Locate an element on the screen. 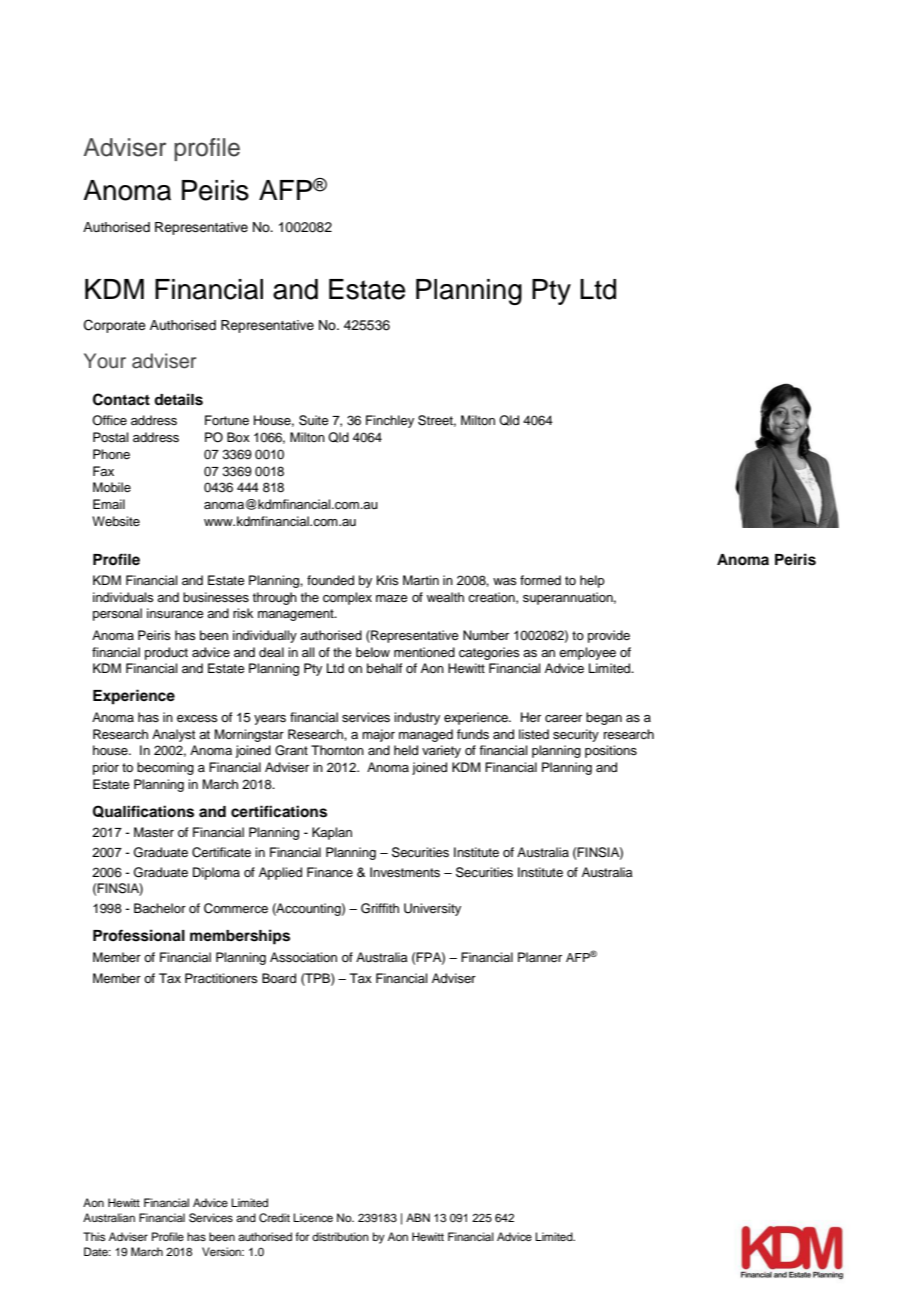 This screenshot has width=924, height=1308. Corporate is located at coordinates (115, 326).
